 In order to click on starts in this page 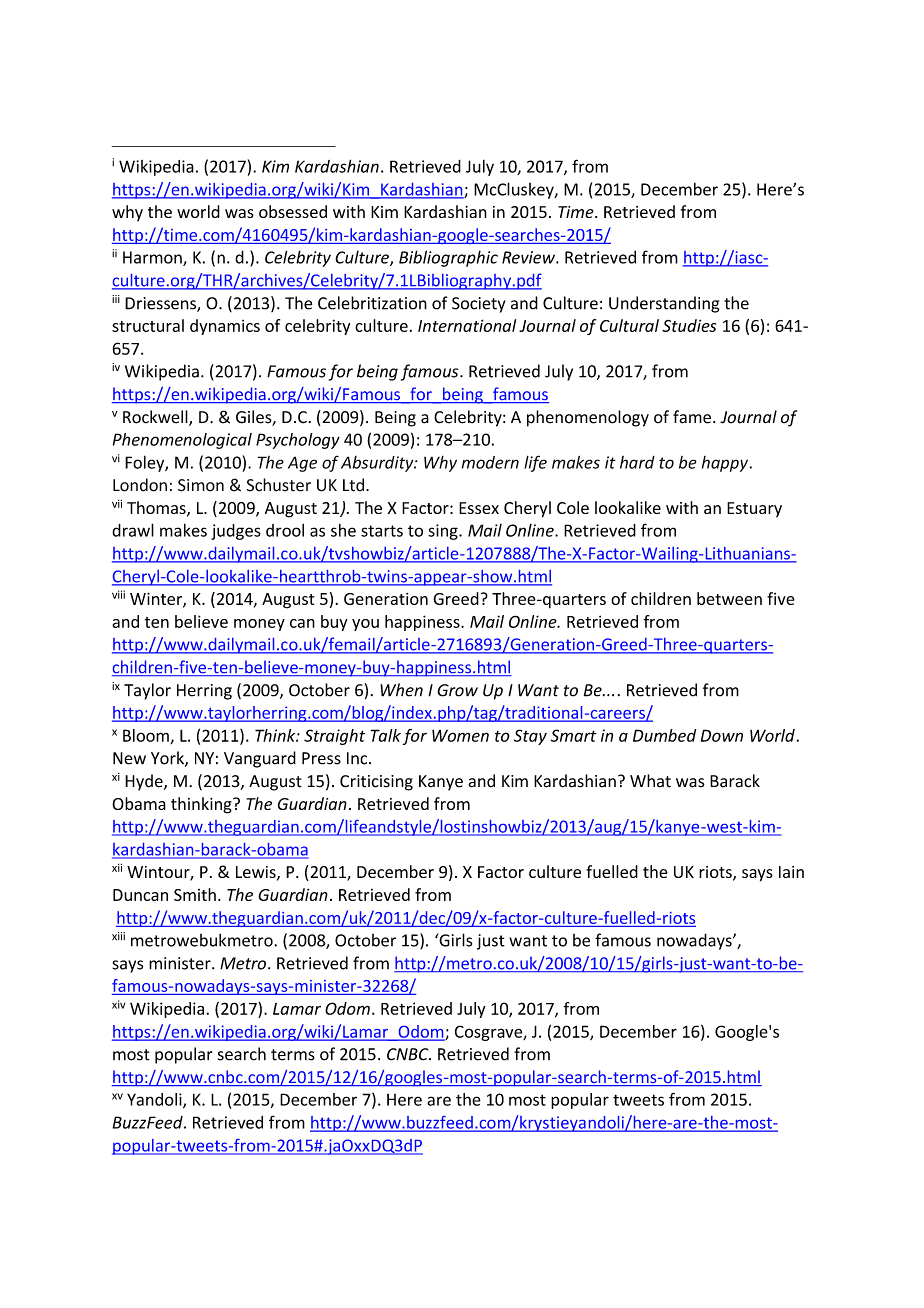, I will do `click(382, 531)`.
